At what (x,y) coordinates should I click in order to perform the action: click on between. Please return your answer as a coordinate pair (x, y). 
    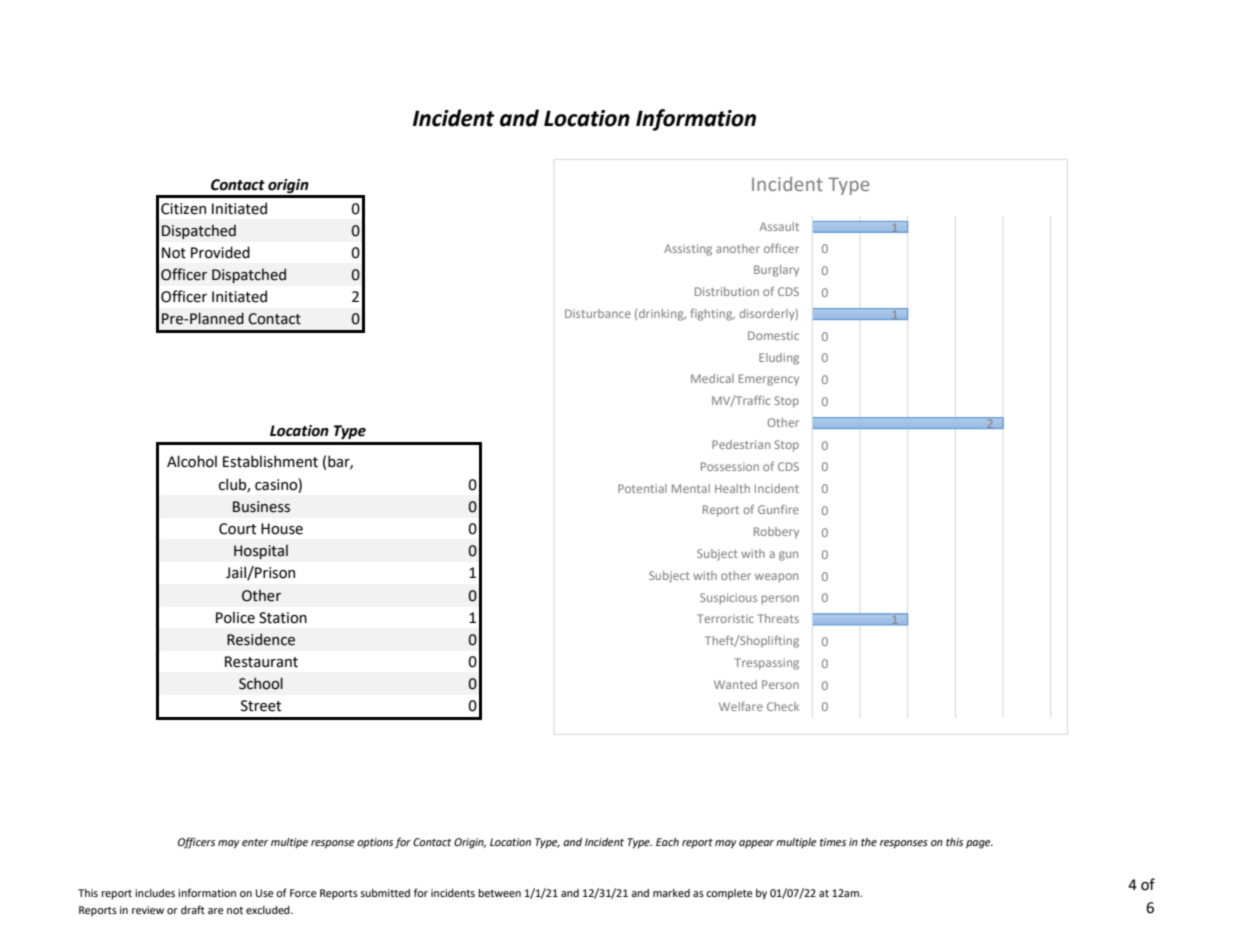
    Looking at the image, I should click on (499, 893).
